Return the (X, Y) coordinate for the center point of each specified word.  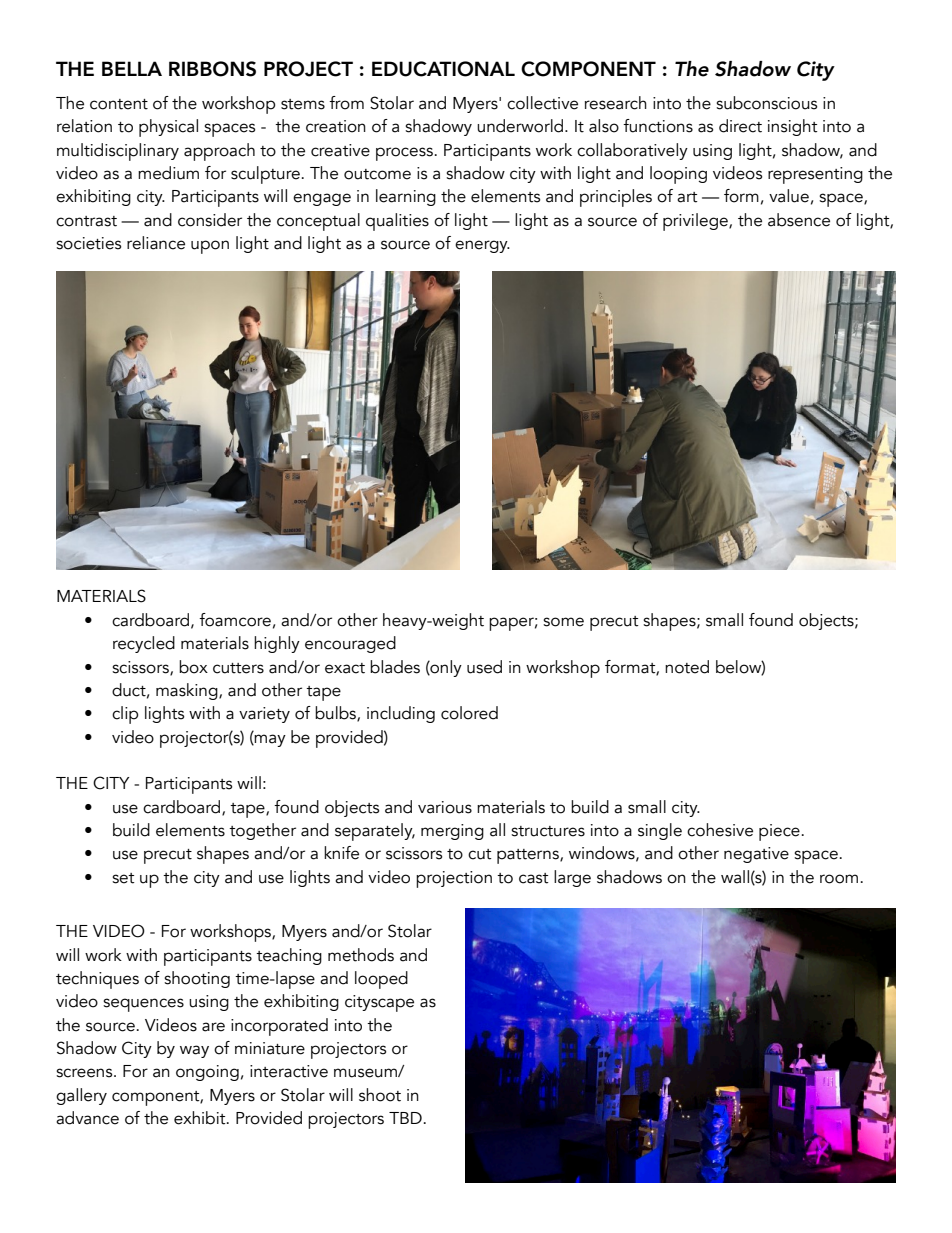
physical (168, 128)
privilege (696, 222)
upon (210, 247)
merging (452, 832)
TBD (405, 1118)
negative (756, 855)
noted (687, 667)
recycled (144, 644)
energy (482, 246)
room (839, 879)
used (484, 667)
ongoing (207, 1073)
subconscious (766, 103)
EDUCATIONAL (443, 69)
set (123, 878)
